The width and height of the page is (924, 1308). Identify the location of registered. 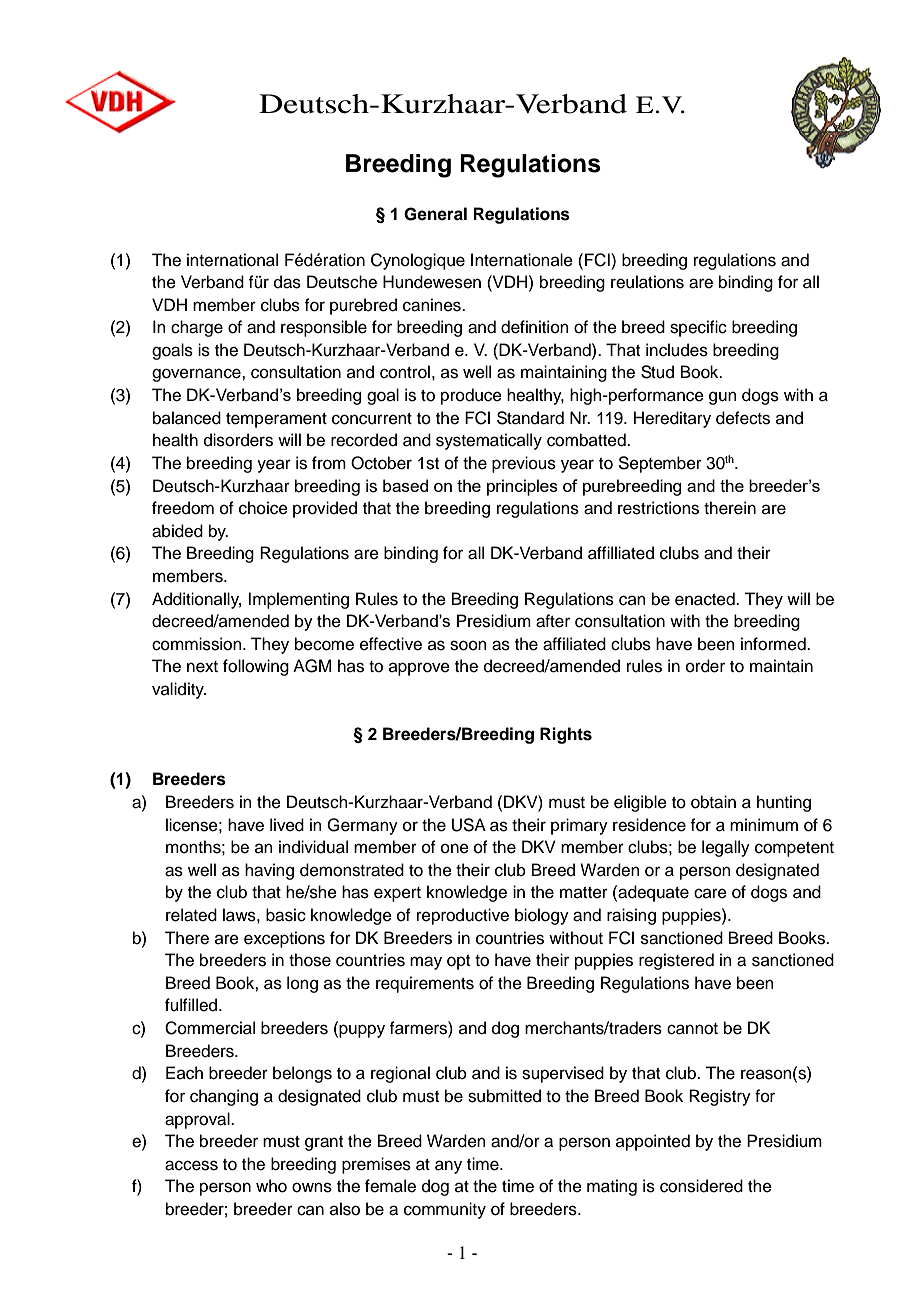
(676, 961).
